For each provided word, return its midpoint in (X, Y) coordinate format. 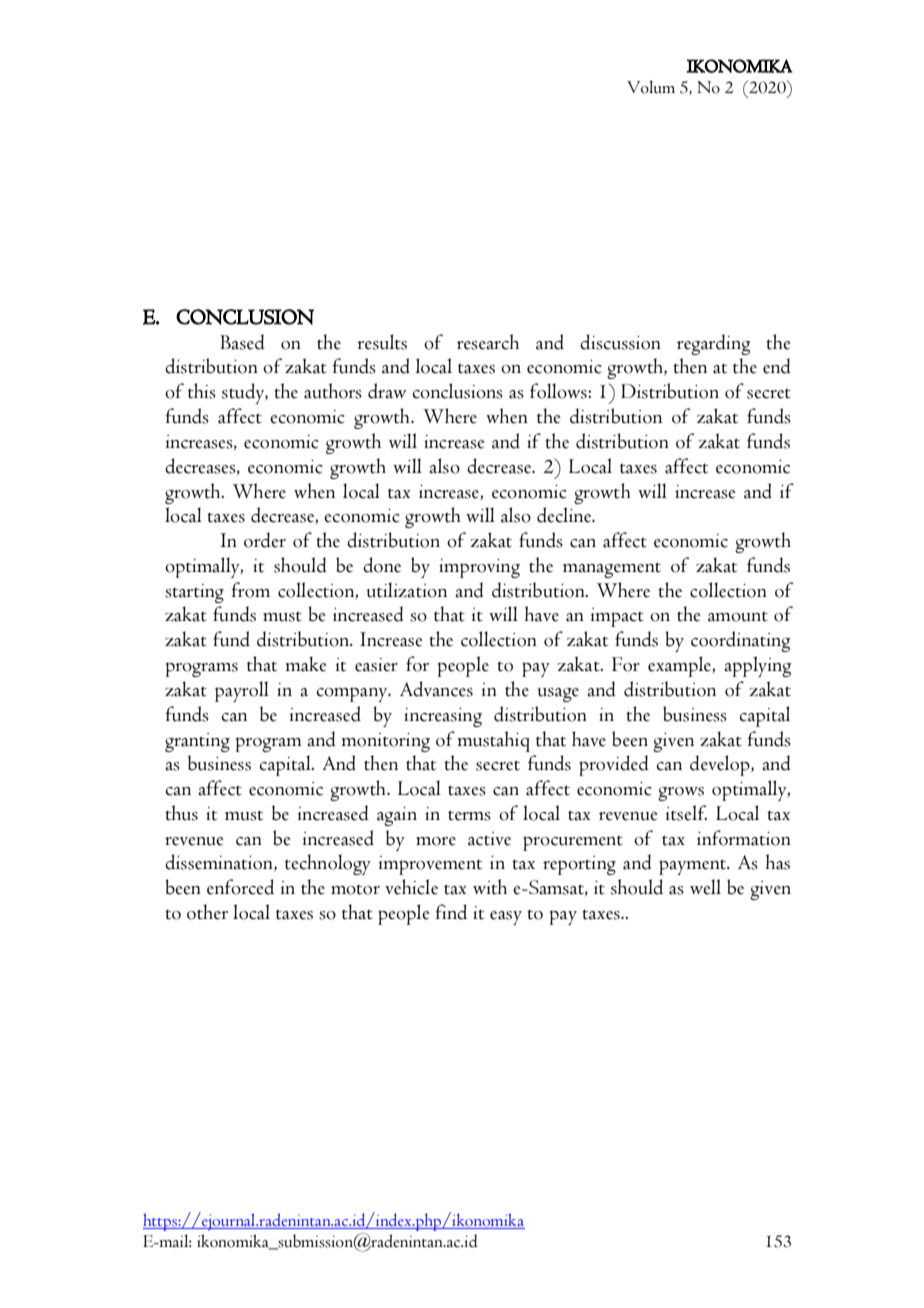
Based (242, 342)
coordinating (740, 641)
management (612, 570)
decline (565, 515)
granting (197, 742)
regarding (713, 344)
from (250, 590)
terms (469, 815)
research (488, 342)
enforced (240, 887)
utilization (406, 590)
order (265, 540)
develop (721, 765)
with (490, 887)
